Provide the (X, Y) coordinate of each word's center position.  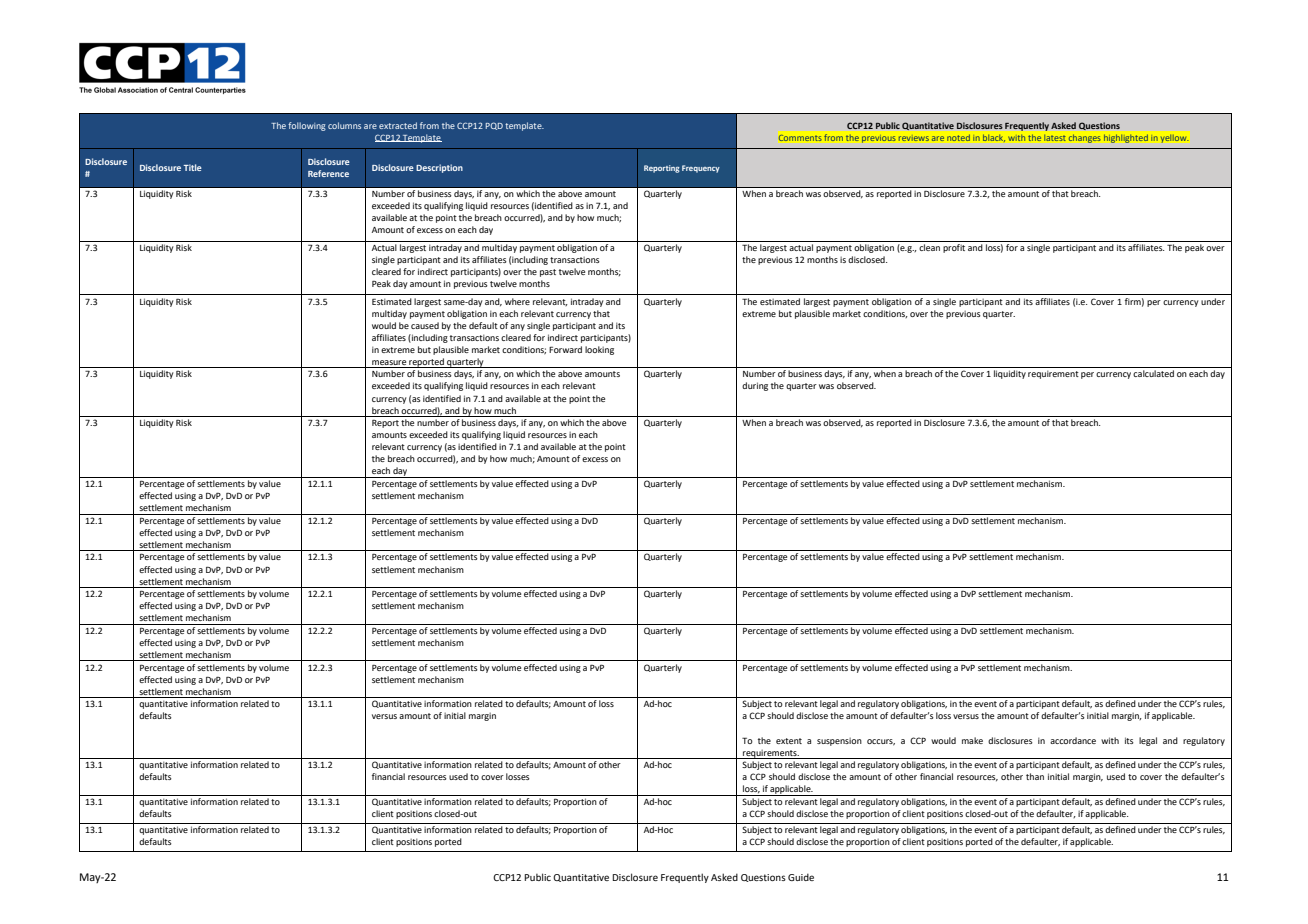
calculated (1153, 373)
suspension (839, 742)
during (755, 386)
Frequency (701, 169)
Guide (801, 877)
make (972, 740)
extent (789, 741)
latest (1055, 138)
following (307, 126)
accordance (1073, 740)
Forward (565, 349)
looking (599, 350)
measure (389, 362)
